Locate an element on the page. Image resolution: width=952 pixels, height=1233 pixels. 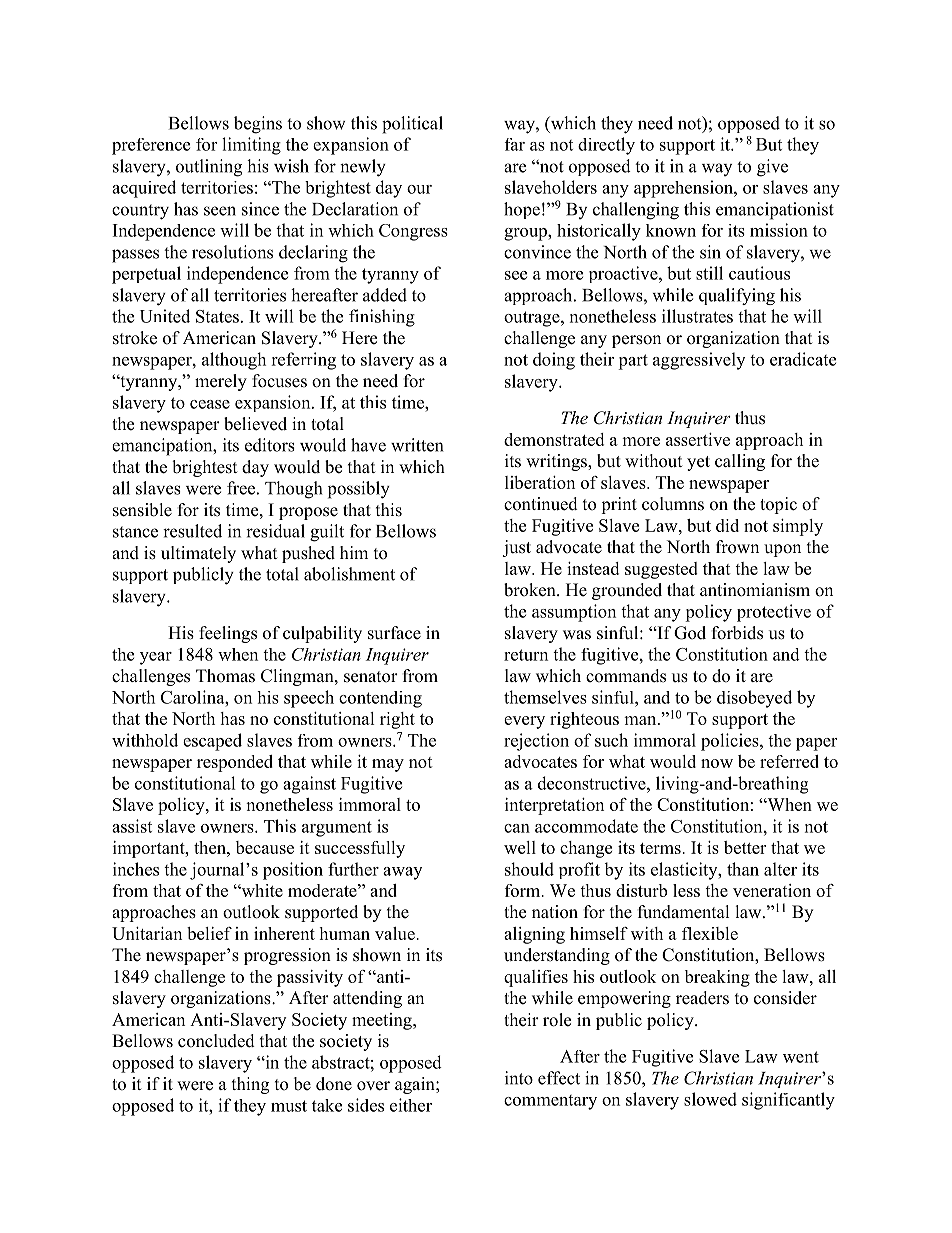
outlining is located at coordinates (209, 168).
